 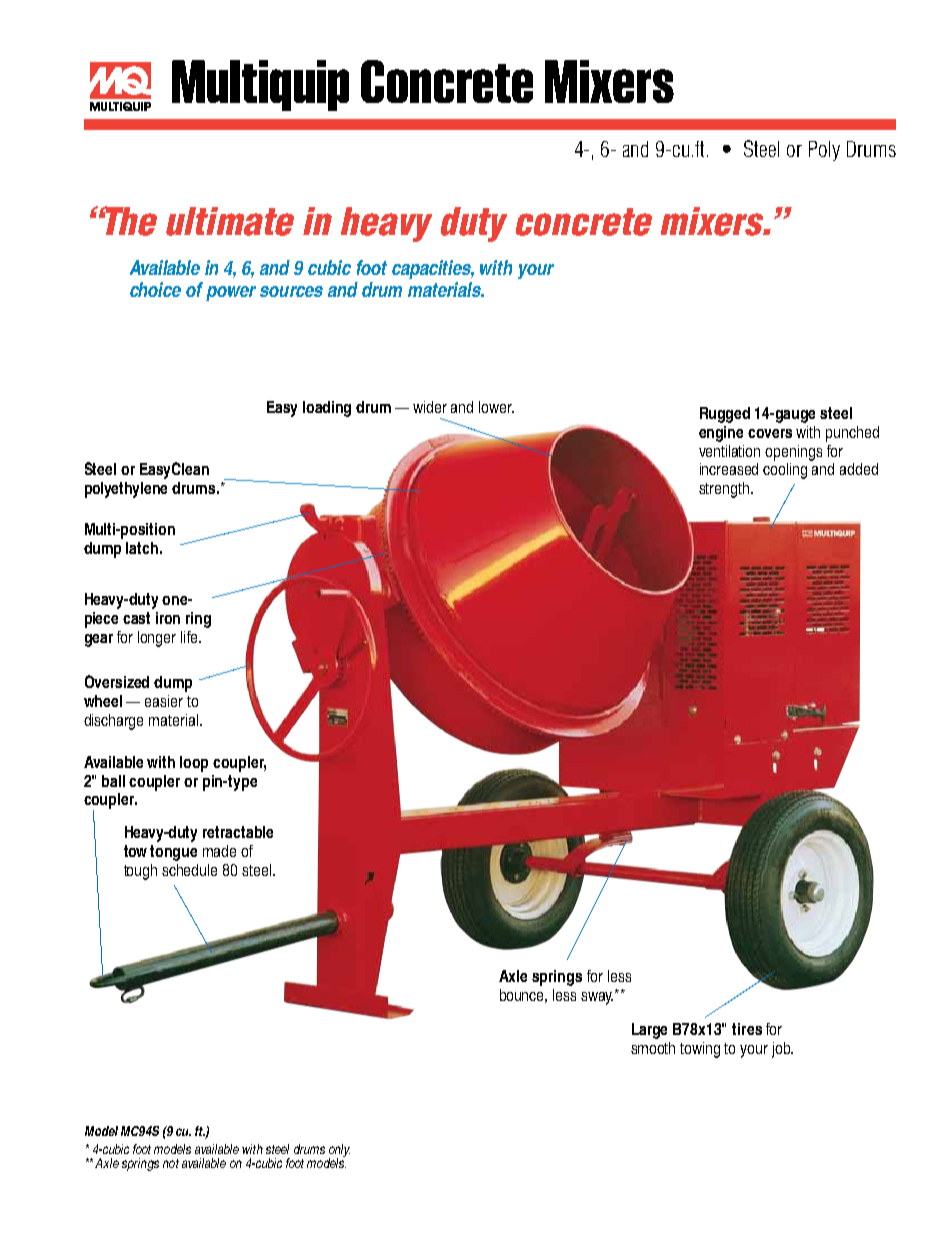 I want to click on strength, so click(x=725, y=490).
